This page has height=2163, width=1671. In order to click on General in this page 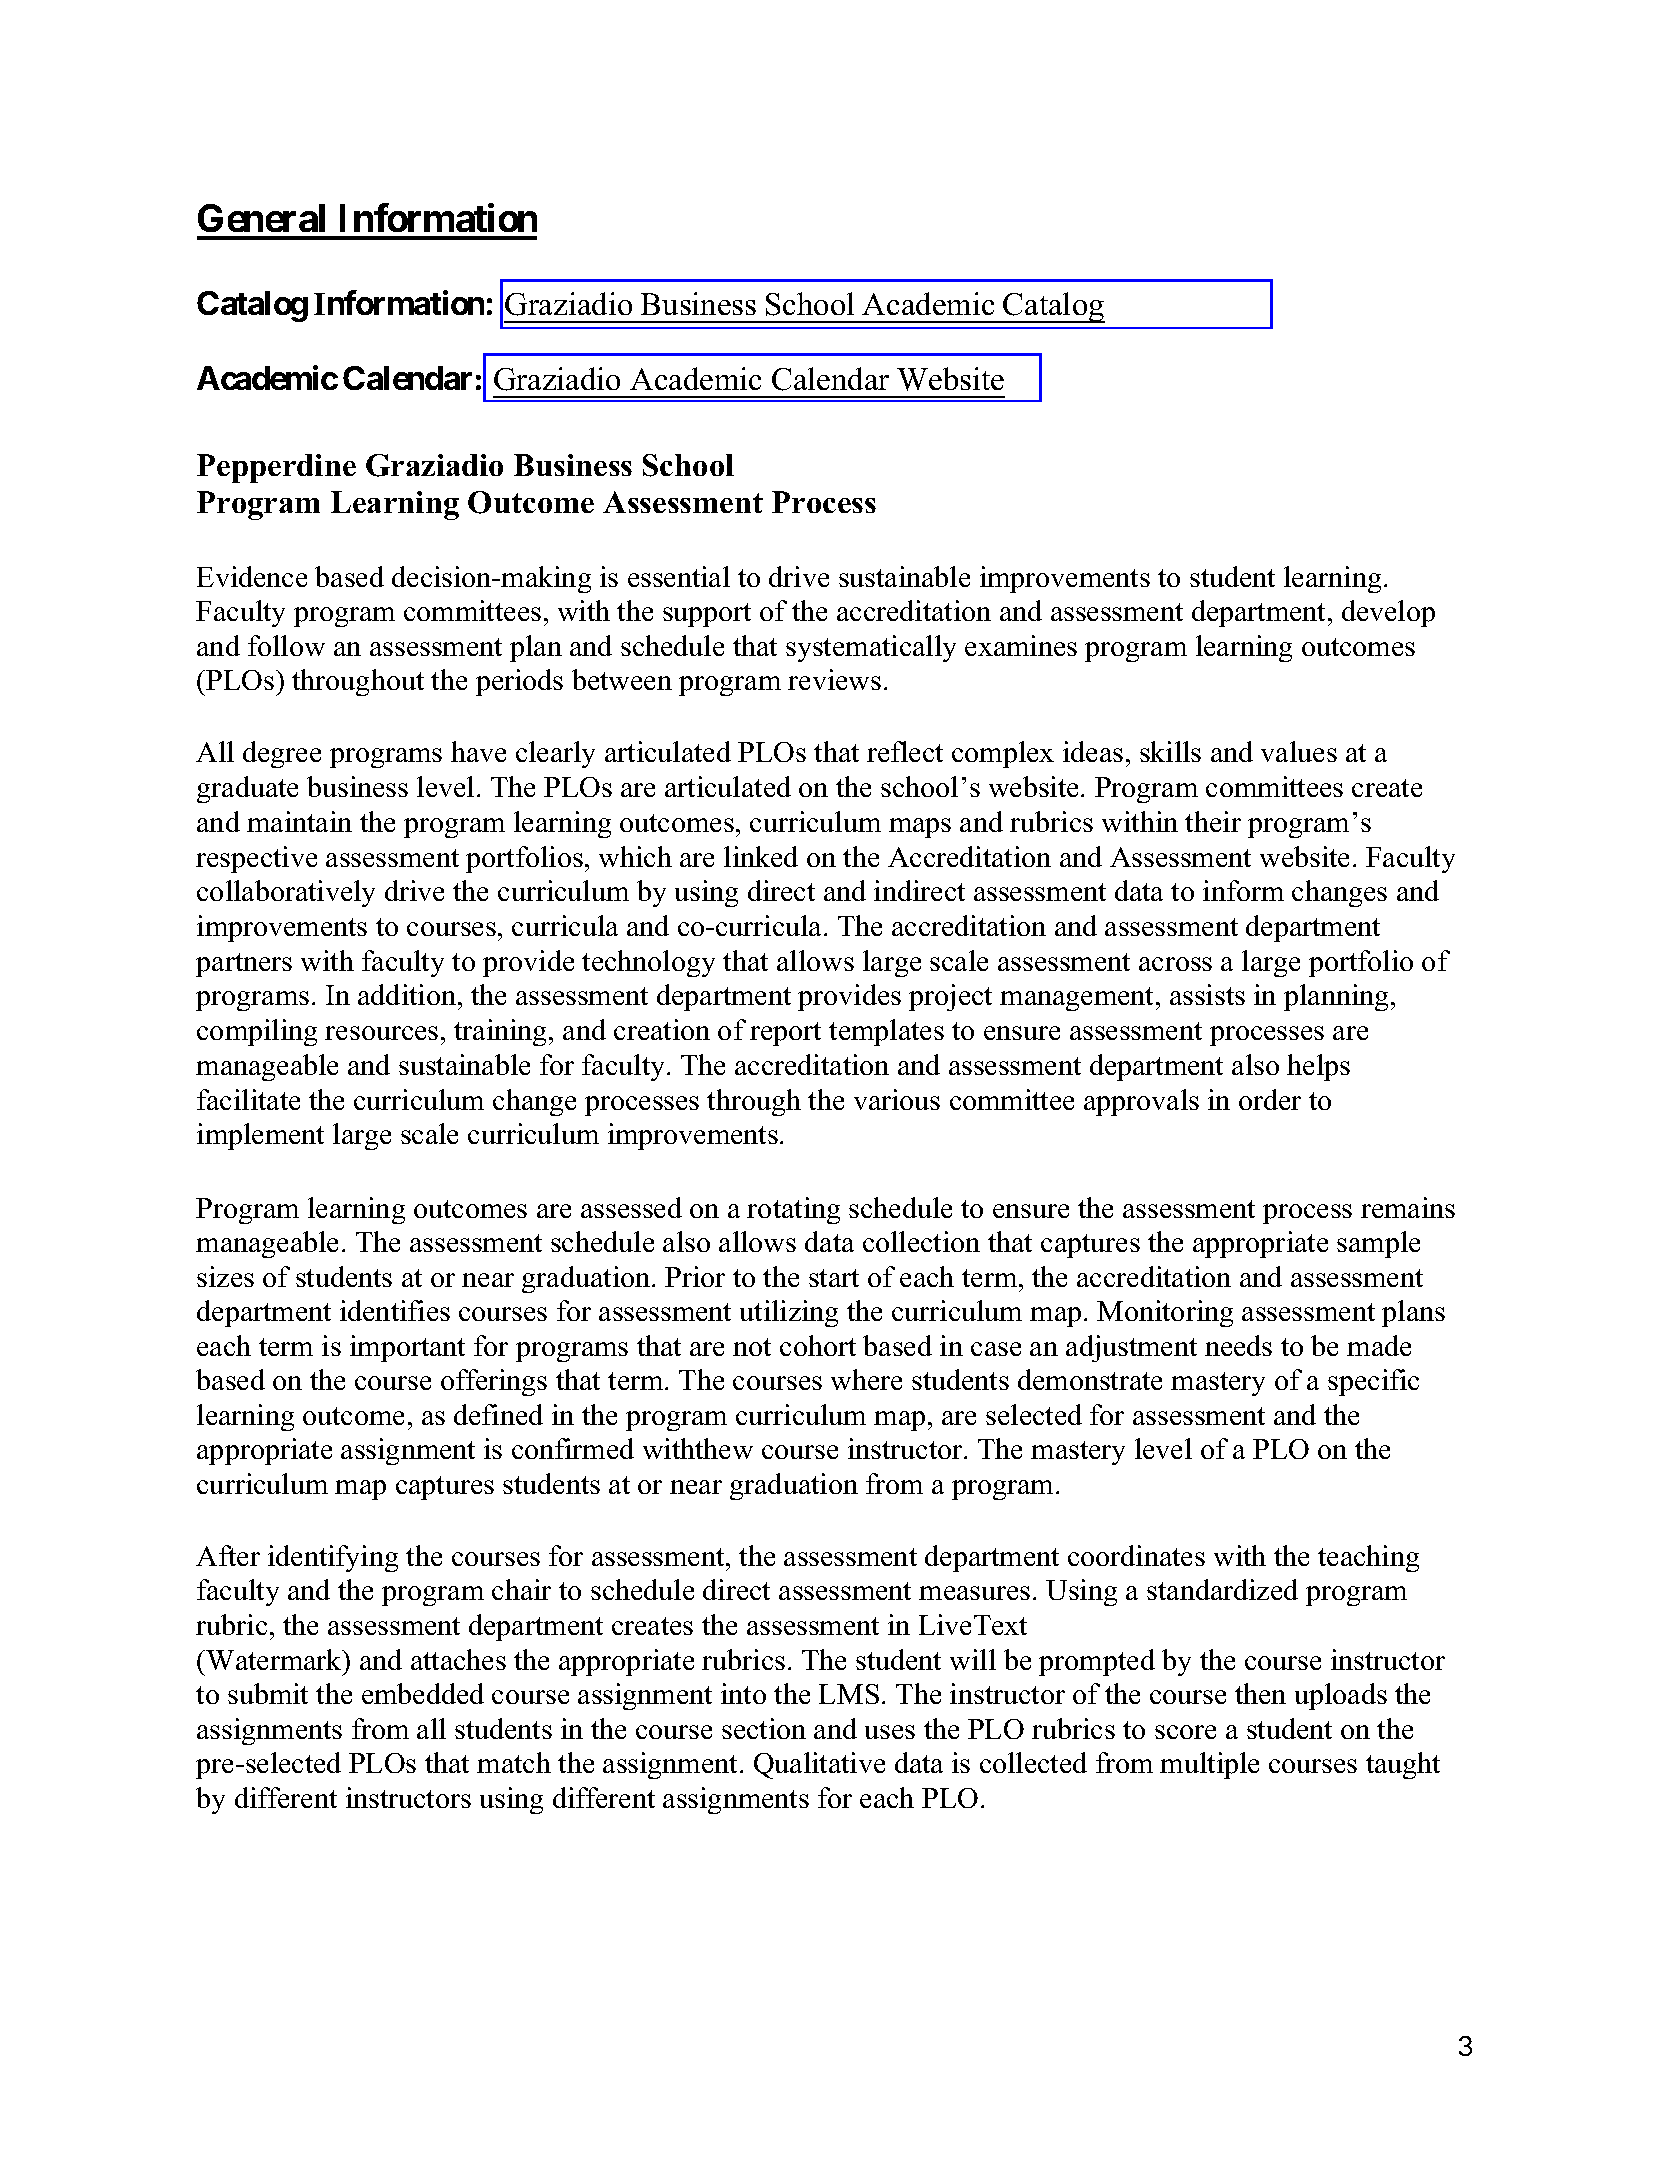, I will do `click(261, 218)`.
